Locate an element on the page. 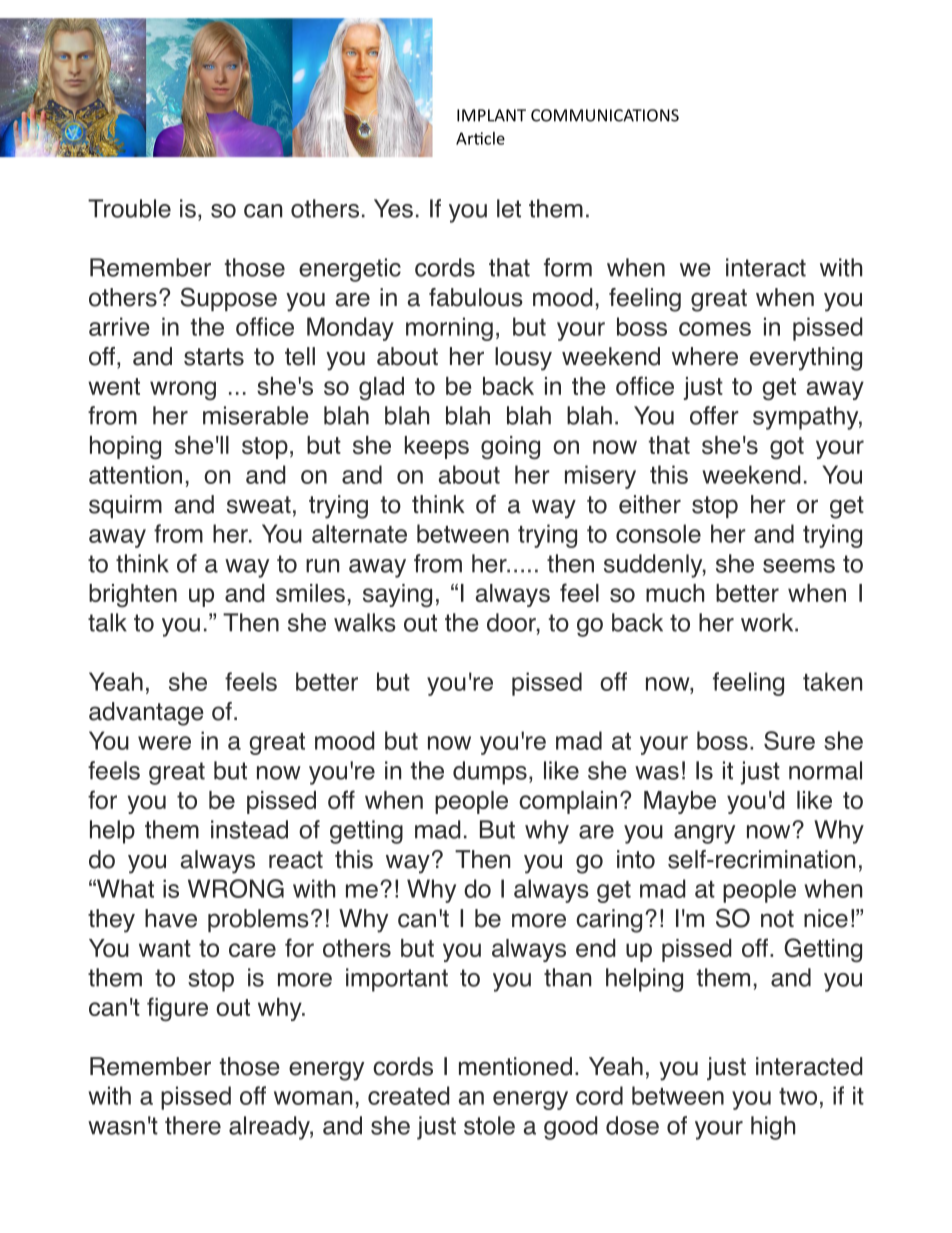 The width and height of the document is (952, 1233). there is located at coordinates (193, 1125).
